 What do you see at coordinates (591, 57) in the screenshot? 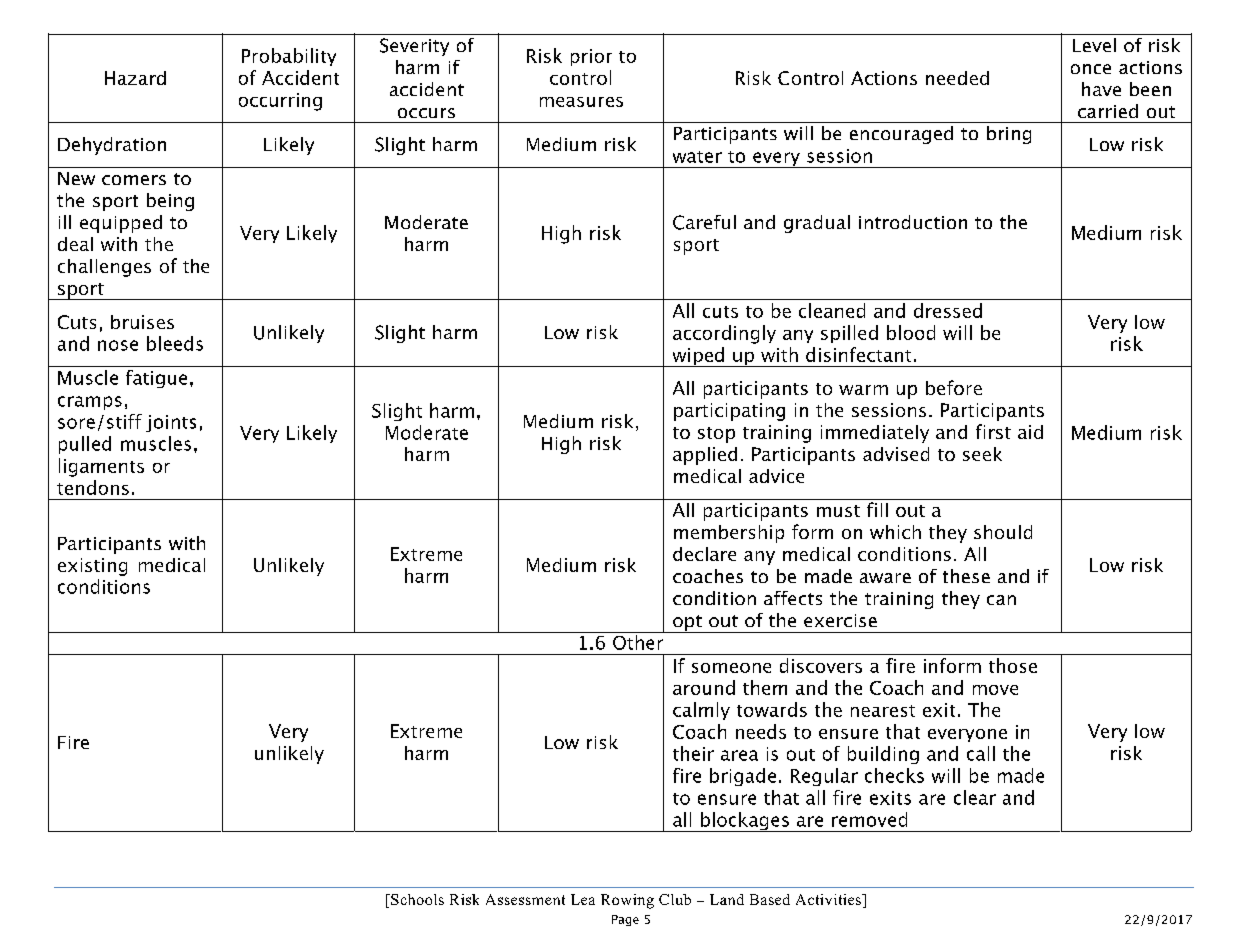
I see `prior` at bounding box center [591, 57].
